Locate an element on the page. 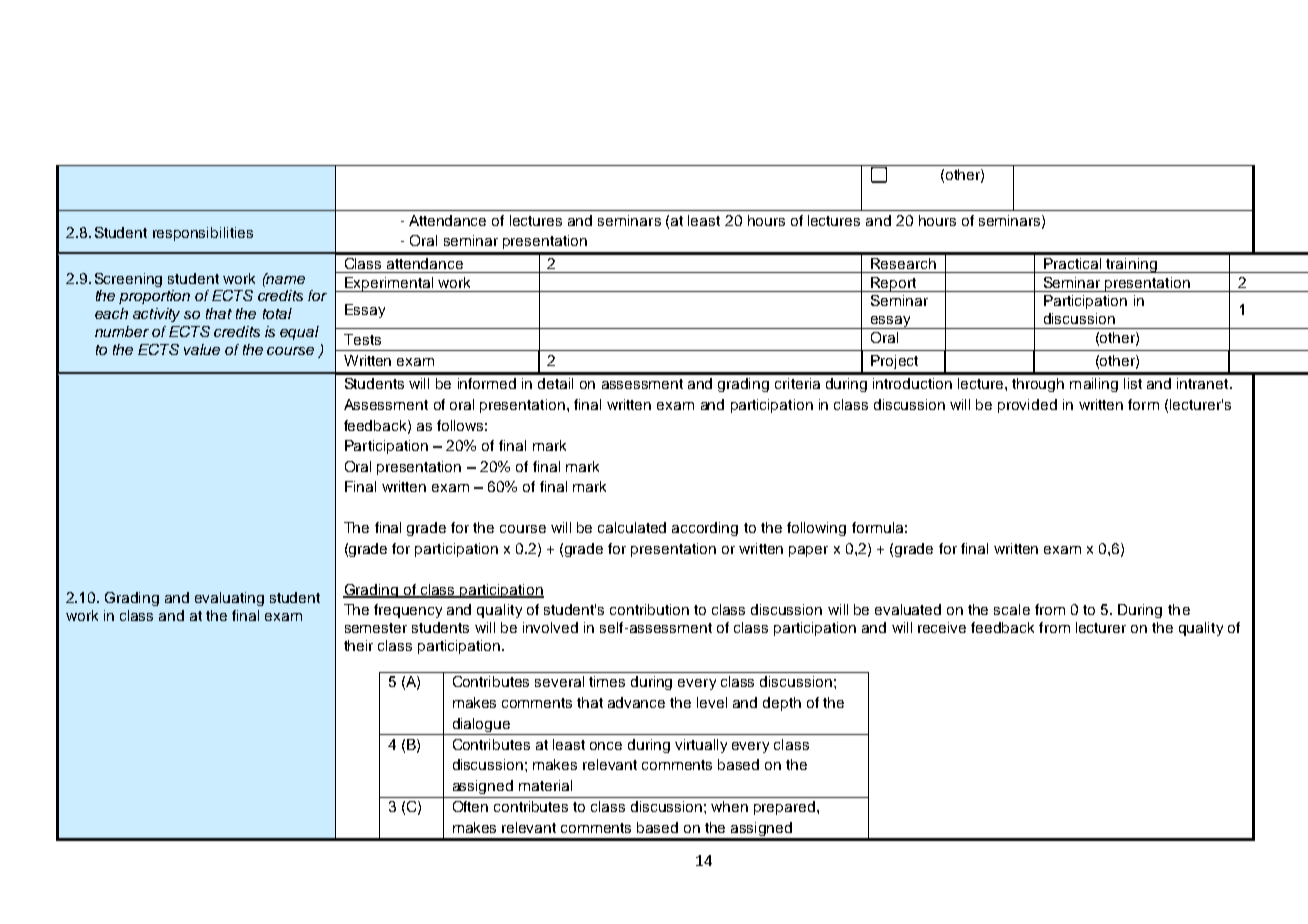 This document has width=1308, height=924. detail is located at coordinates (555, 383).
